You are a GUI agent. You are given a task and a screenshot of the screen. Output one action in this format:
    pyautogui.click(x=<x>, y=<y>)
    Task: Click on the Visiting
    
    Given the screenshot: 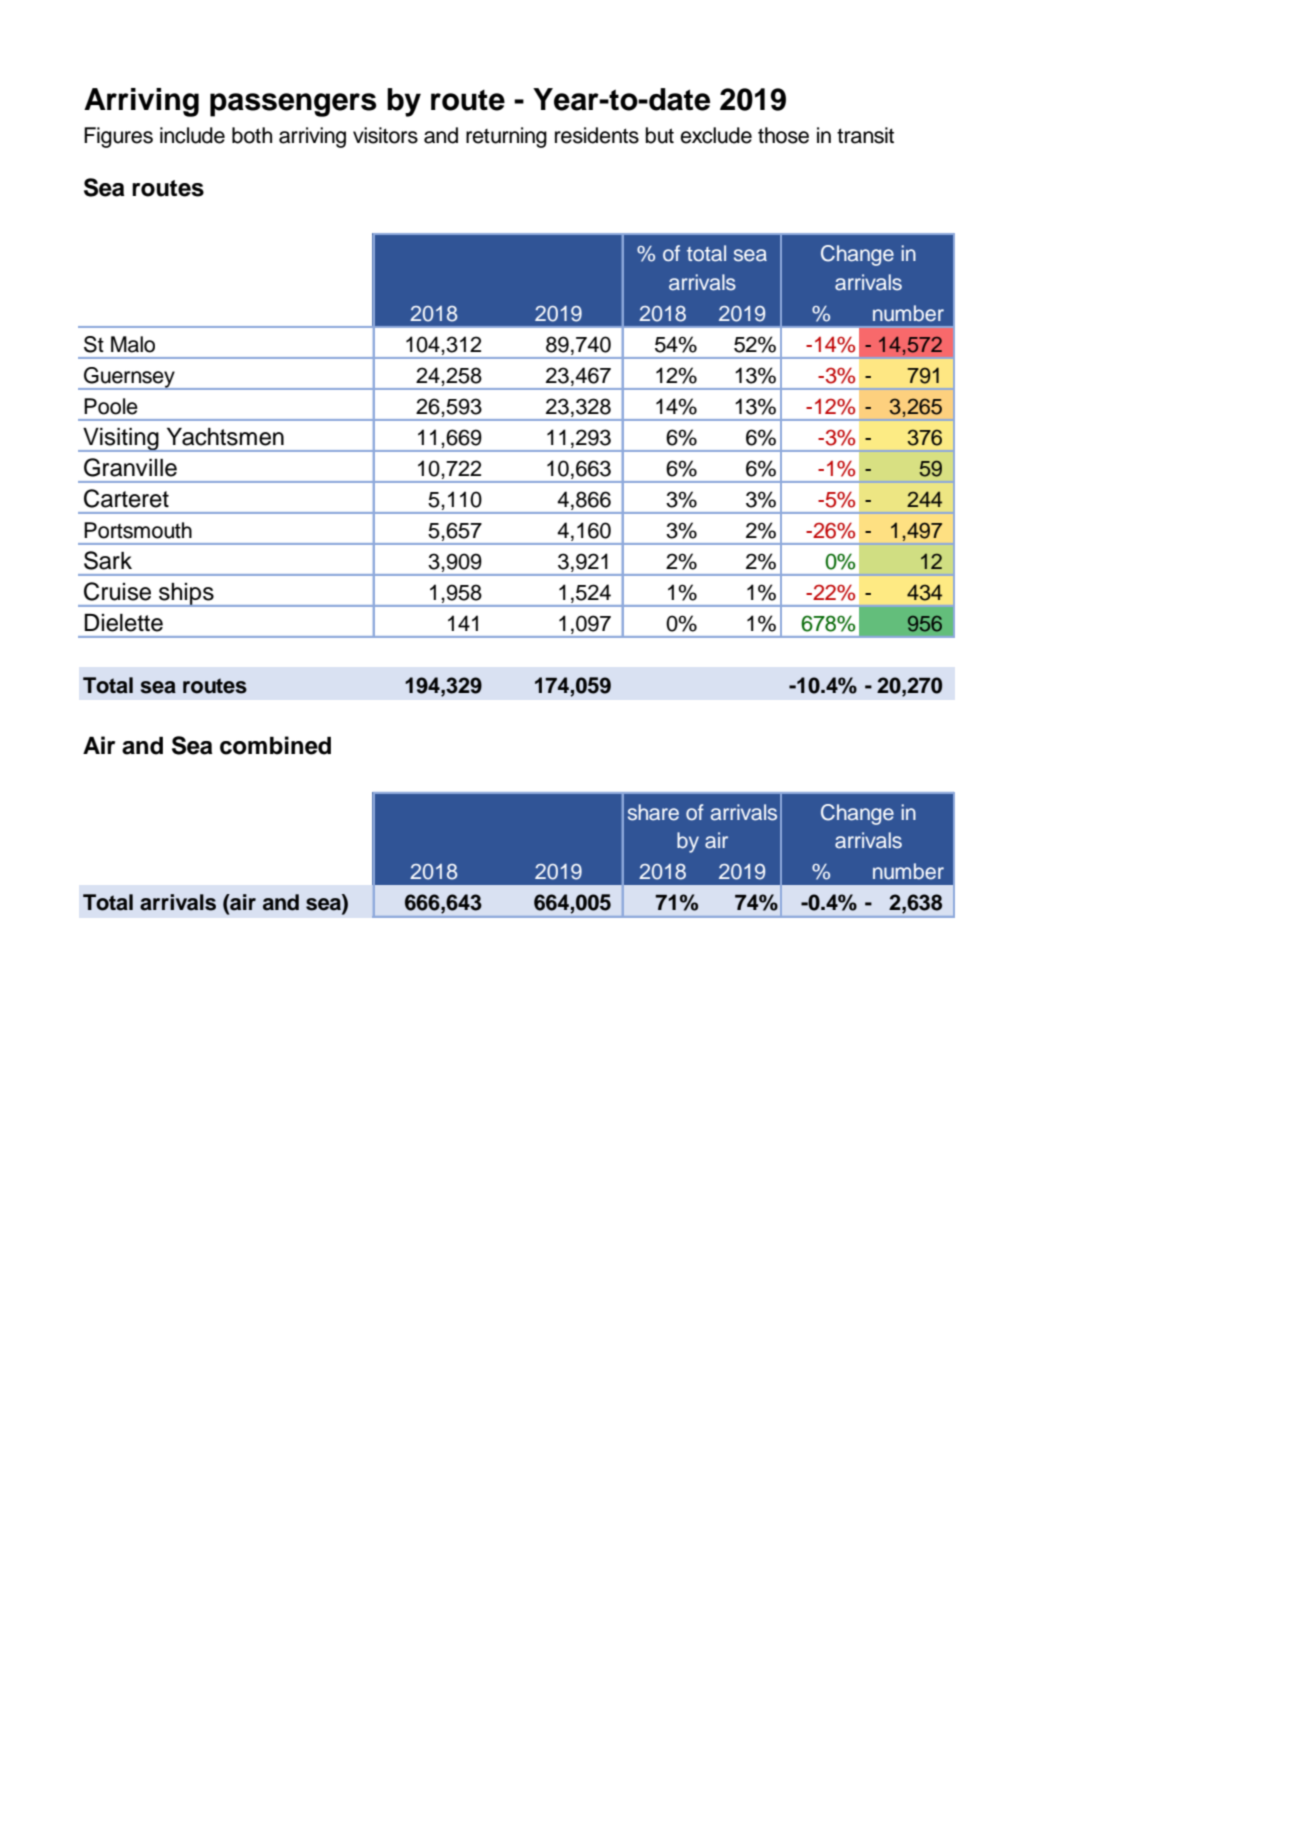 What is the action you would take?
    pyautogui.click(x=121, y=440)
